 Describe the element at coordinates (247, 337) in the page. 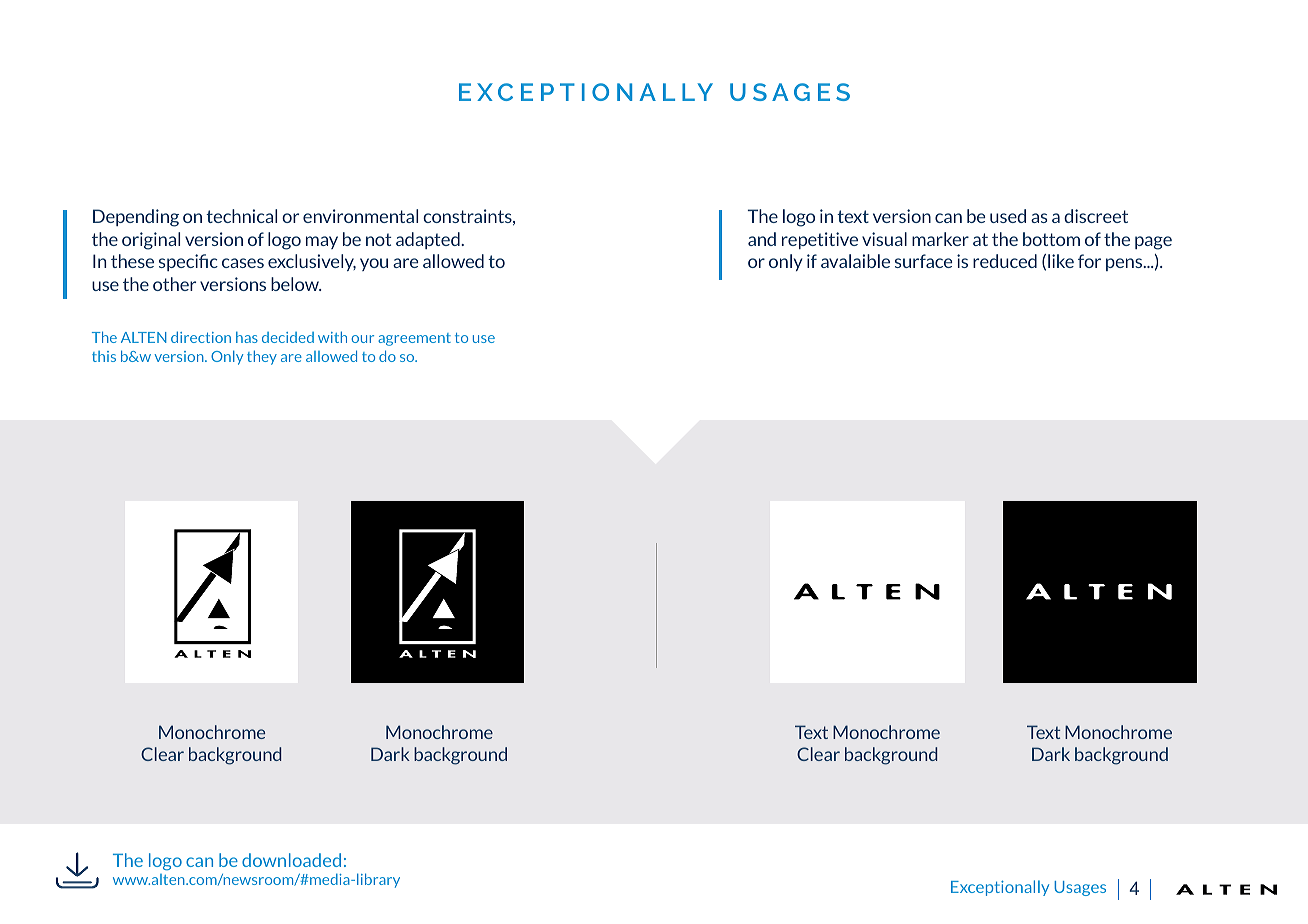

I see `has` at that location.
